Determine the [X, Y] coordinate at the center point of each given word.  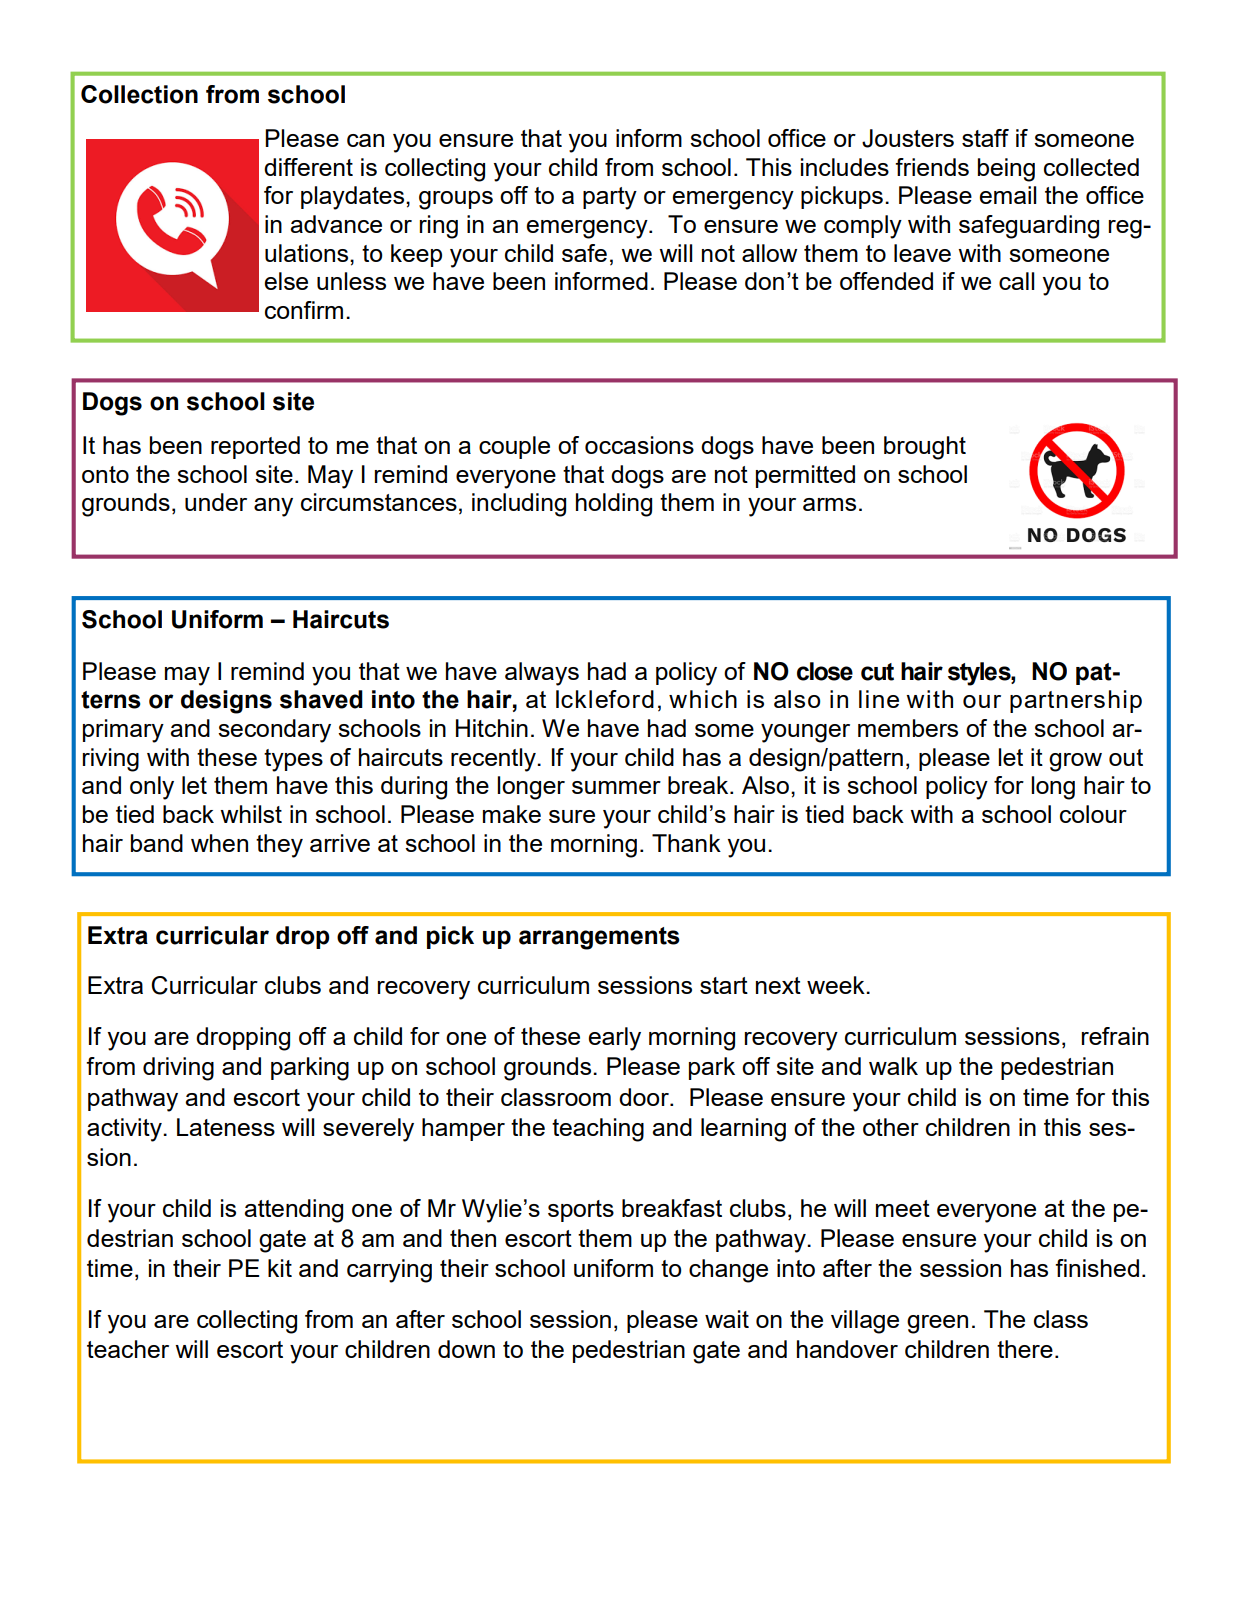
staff [985, 138]
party [610, 198]
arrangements [599, 938]
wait [727, 1319]
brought [925, 448]
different [308, 167]
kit [280, 1268]
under [216, 502]
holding [614, 505]
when [219, 843]
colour [1093, 814]
